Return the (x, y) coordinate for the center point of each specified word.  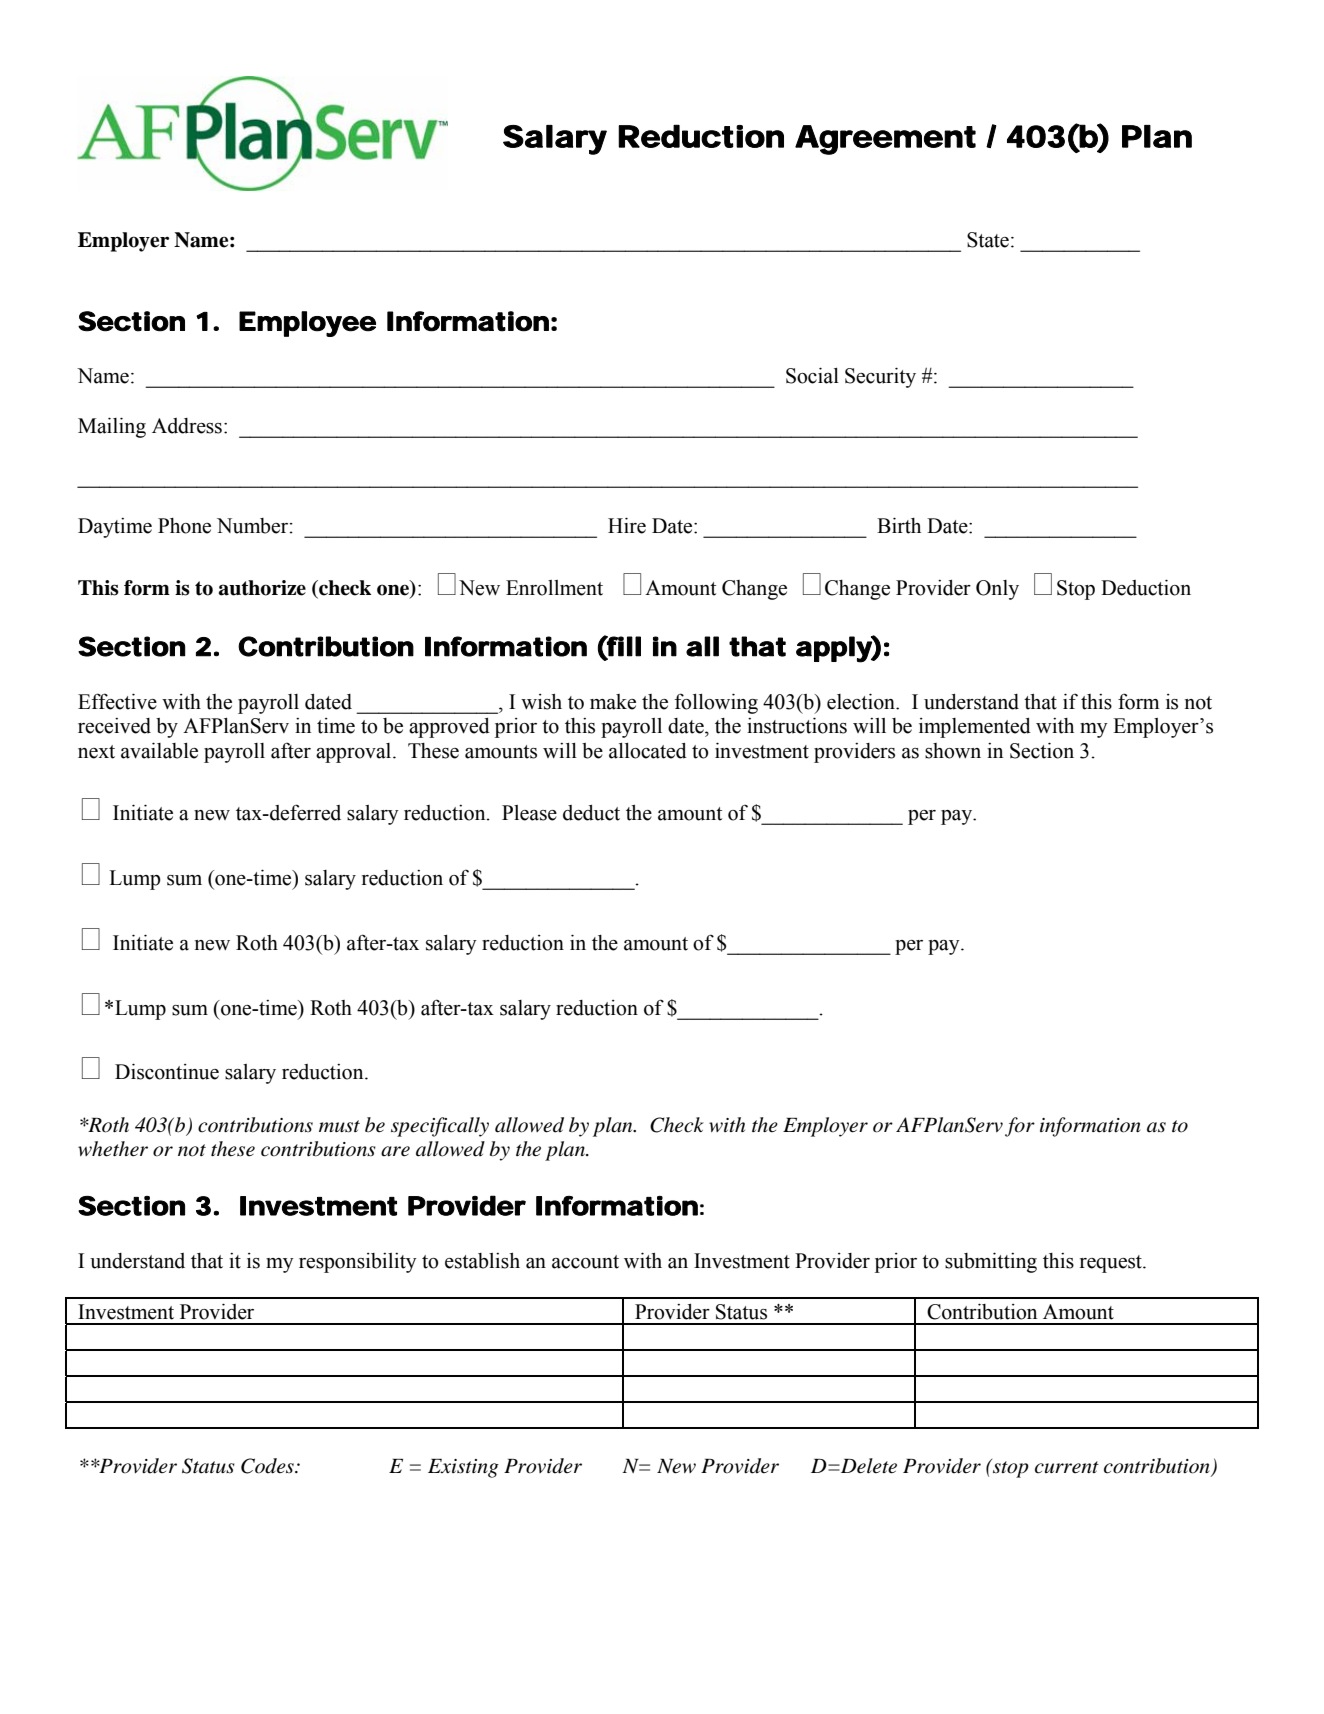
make (613, 702)
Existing (463, 1468)
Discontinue (167, 1071)
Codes (268, 1466)
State (988, 240)
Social (812, 375)
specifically (440, 1127)
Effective (117, 701)
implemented (975, 728)
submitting (991, 1262)
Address (187, 426)
